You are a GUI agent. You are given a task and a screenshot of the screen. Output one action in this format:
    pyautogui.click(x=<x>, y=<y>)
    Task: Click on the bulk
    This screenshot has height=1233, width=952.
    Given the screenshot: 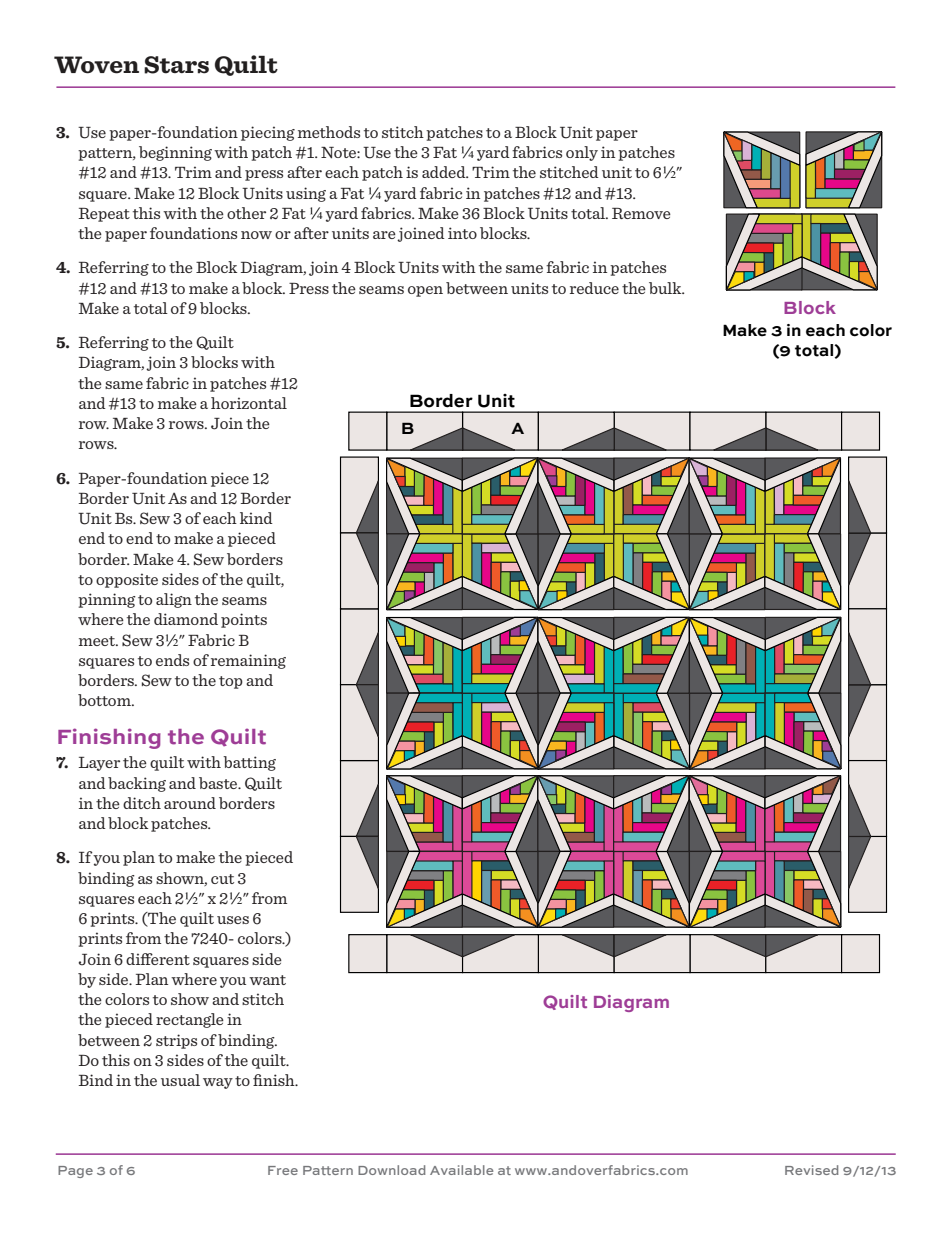 What is the action you would take?
    pyautogui.click(x=666, y=288)
